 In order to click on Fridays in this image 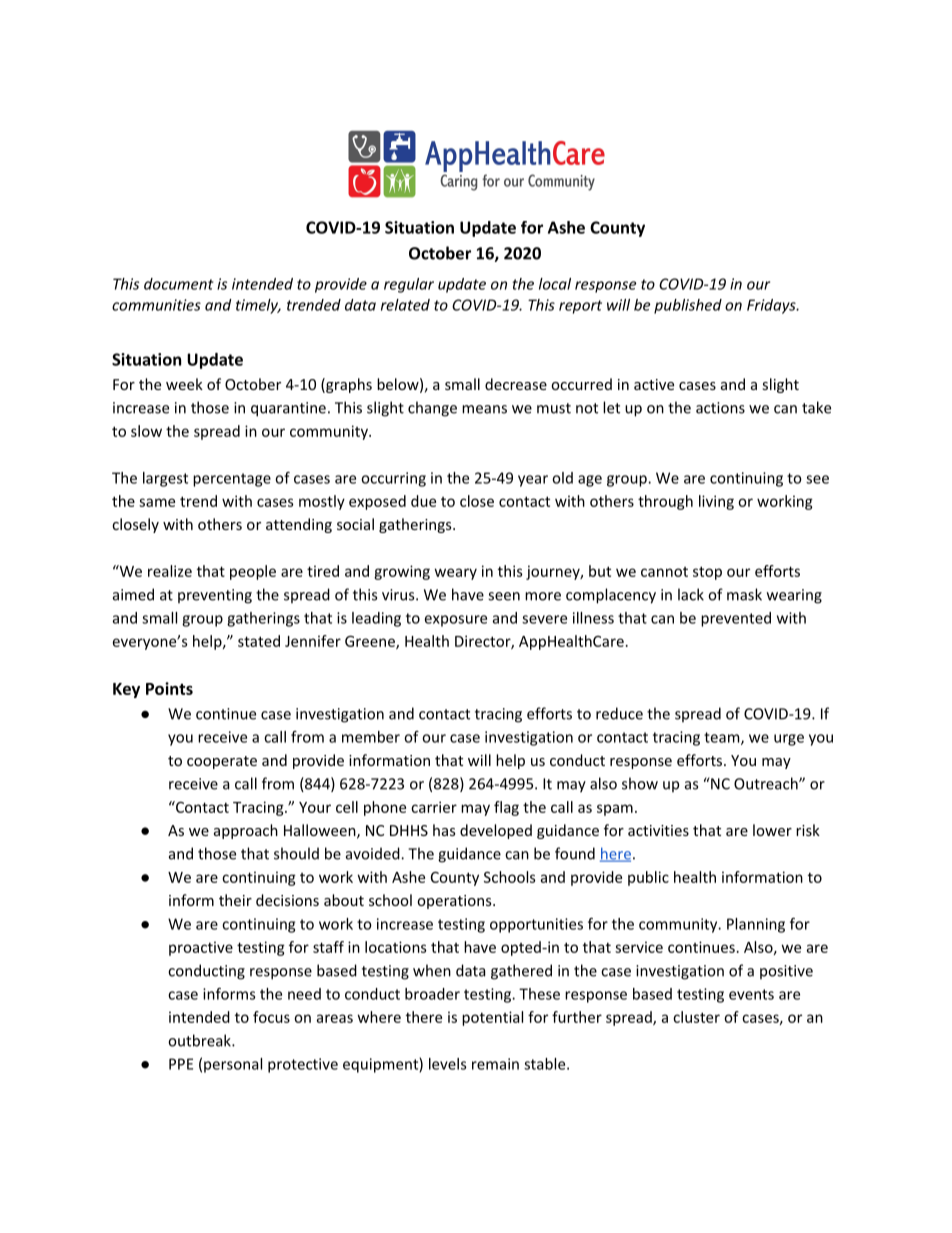, I will do `click(772, 306)`.
